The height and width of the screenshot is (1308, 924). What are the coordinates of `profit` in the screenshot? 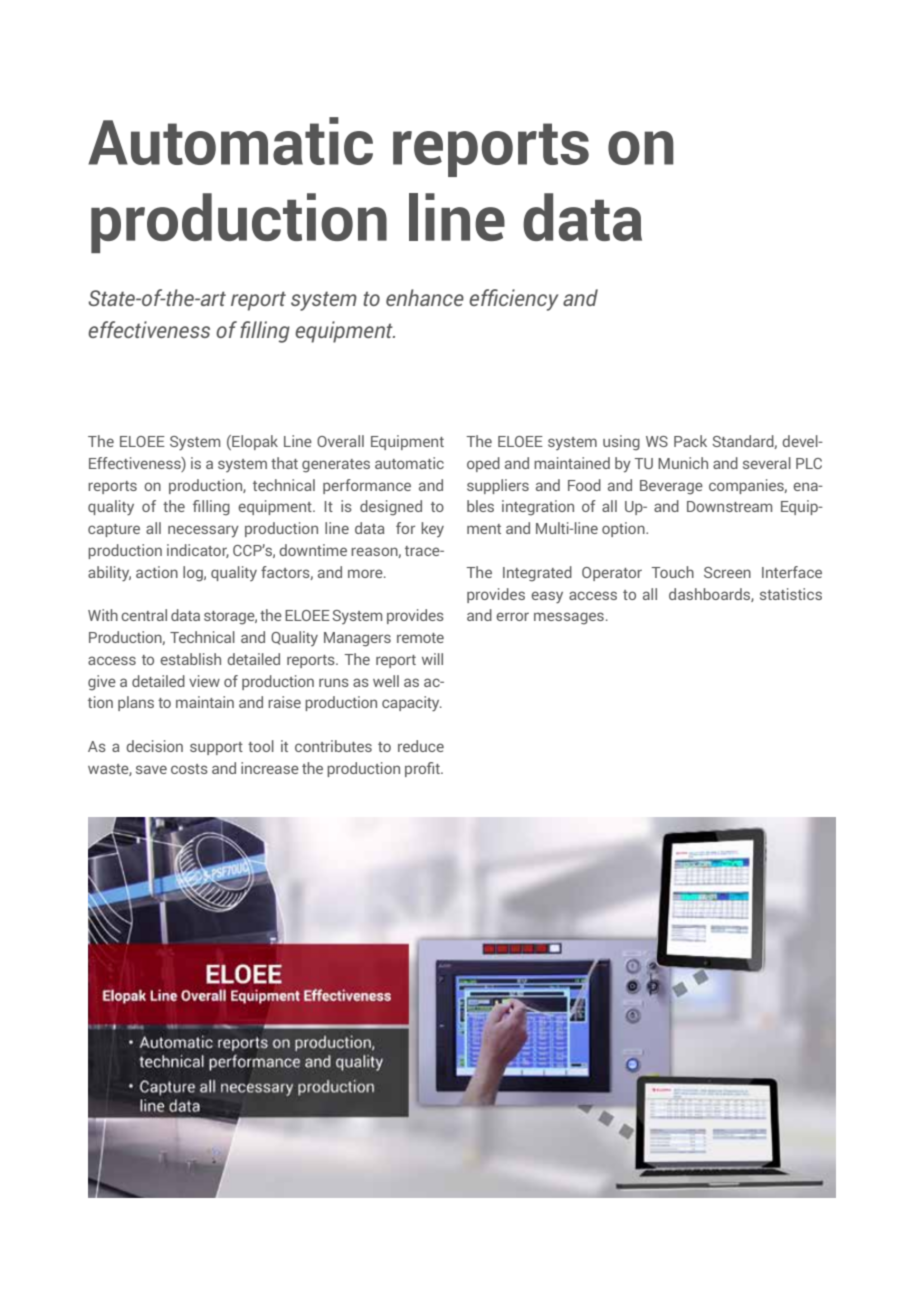 It's located at (423, 769).
